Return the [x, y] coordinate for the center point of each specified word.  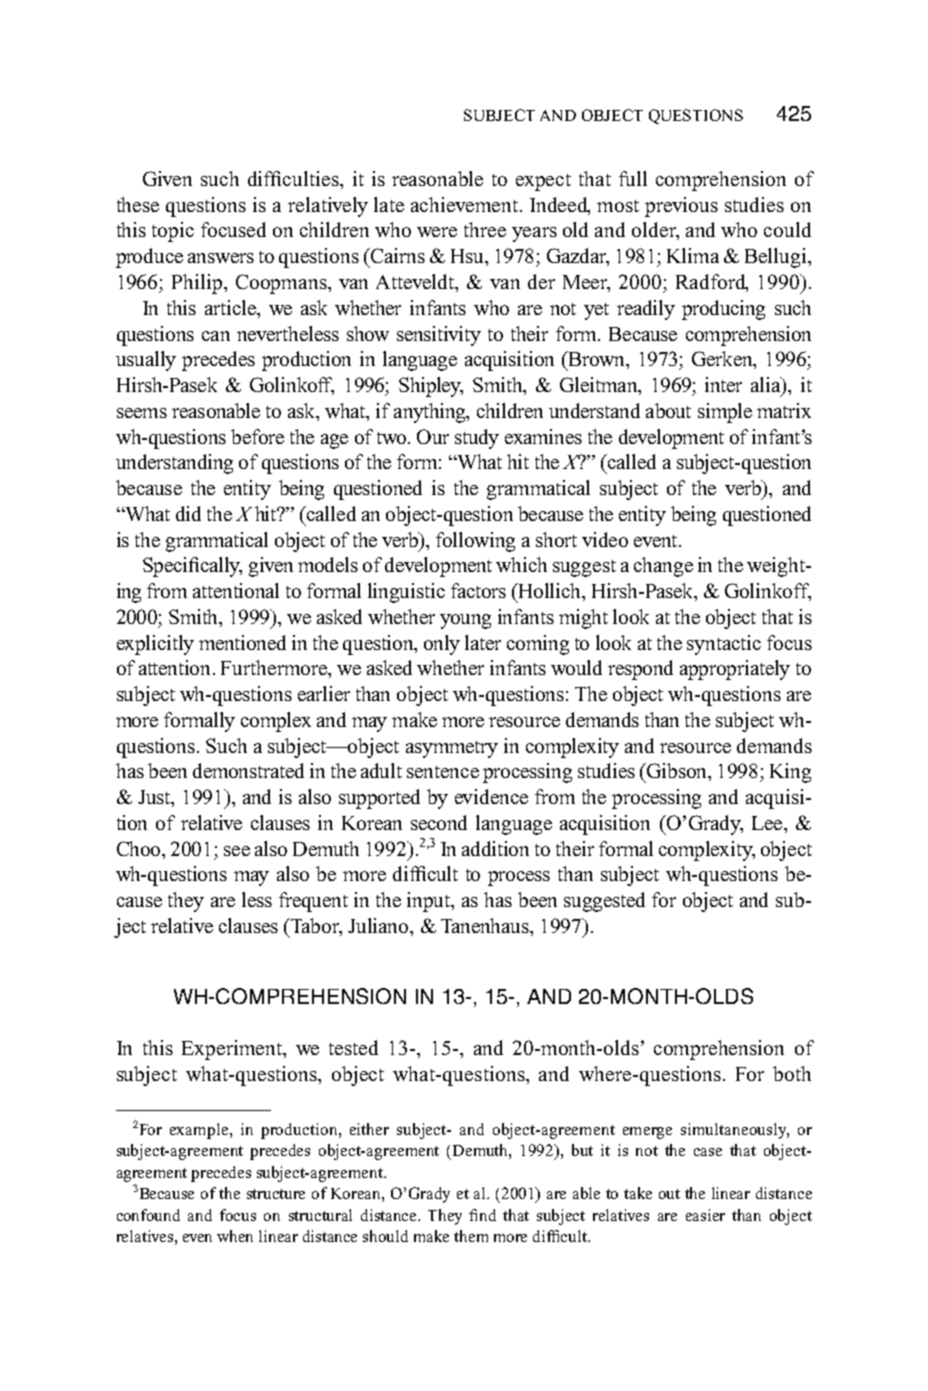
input [430, 902]
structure [276, 1194]
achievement [466, 204]
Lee [768, 823]
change [663, 567]
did [188, 513]
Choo [140, 848]
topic [173, 232]
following [475, 542]
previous [681, 207]
